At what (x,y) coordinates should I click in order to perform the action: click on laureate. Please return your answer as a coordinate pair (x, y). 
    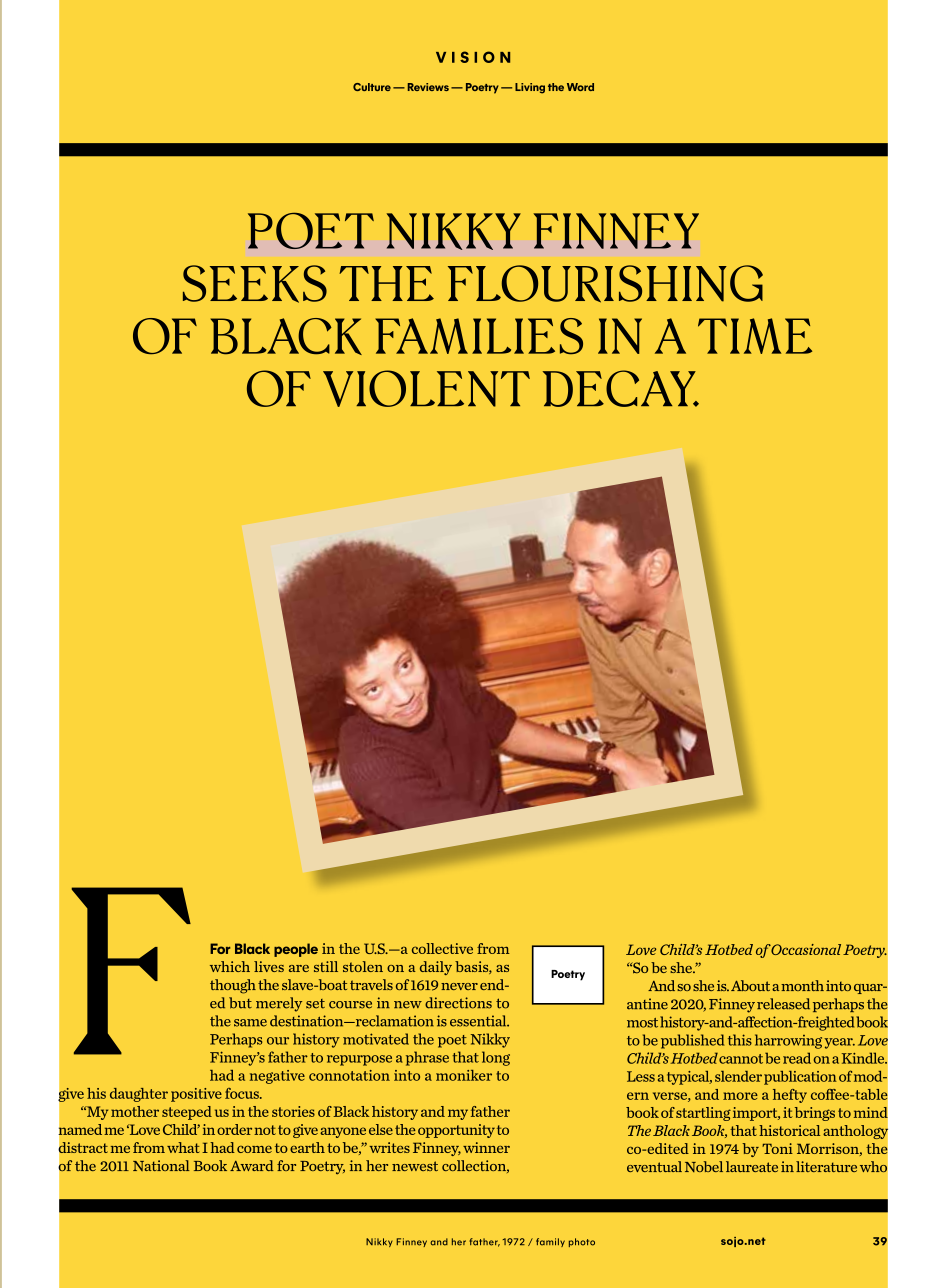
    Looking at the image, I should click on (752, 1166).
